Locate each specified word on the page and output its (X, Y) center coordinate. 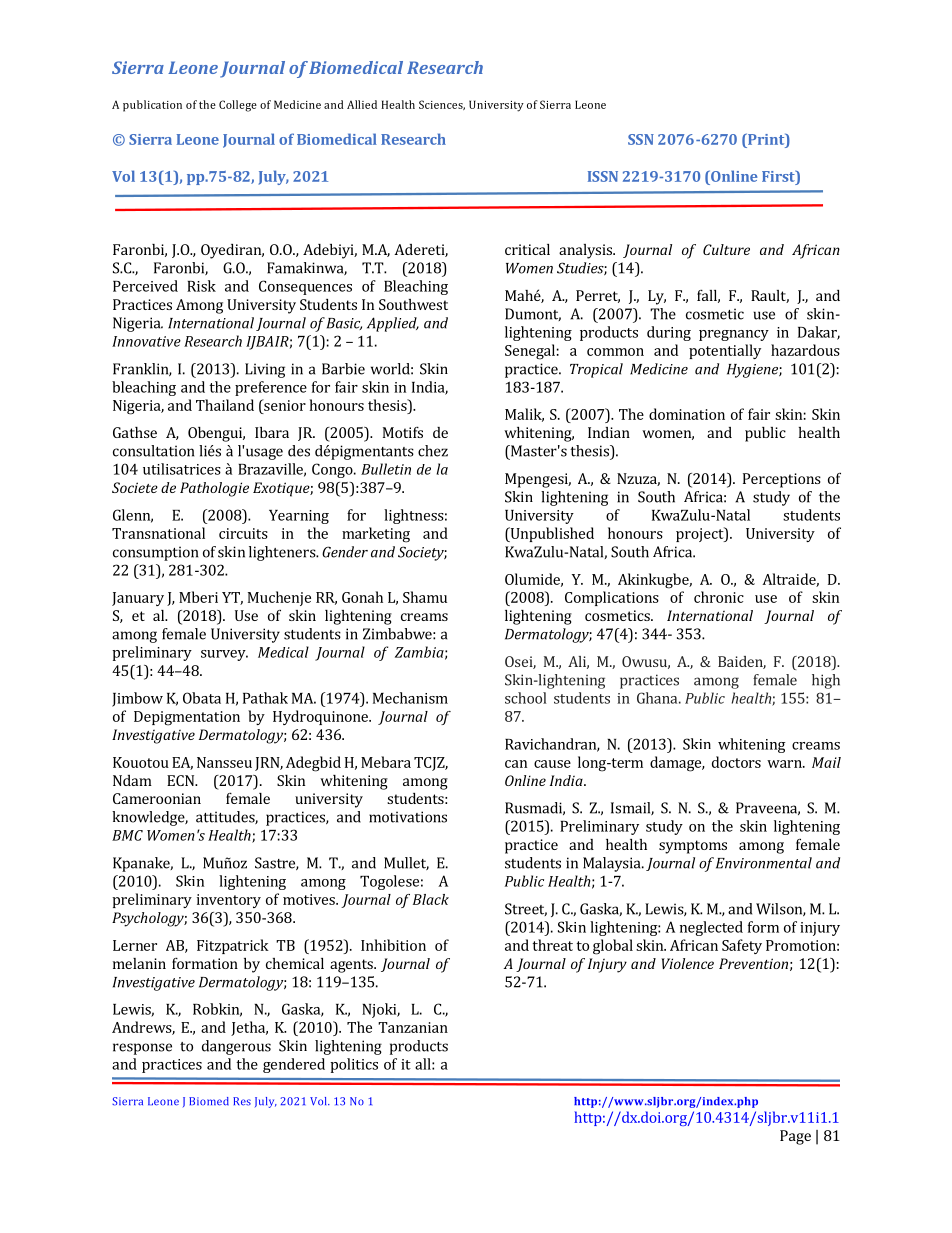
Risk (201, 286)
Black (431, 899)
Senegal (530, 352)
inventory (229, 901)
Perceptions (782, 480)
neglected (711, 928)
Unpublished (551, 534)
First (779, 176)
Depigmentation (187, 718)
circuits (243, 533)
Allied (362, 104)
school (526, 698)
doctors (736, 762)
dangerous (236, 1047)
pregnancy (734, 335)
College (238, 106)
